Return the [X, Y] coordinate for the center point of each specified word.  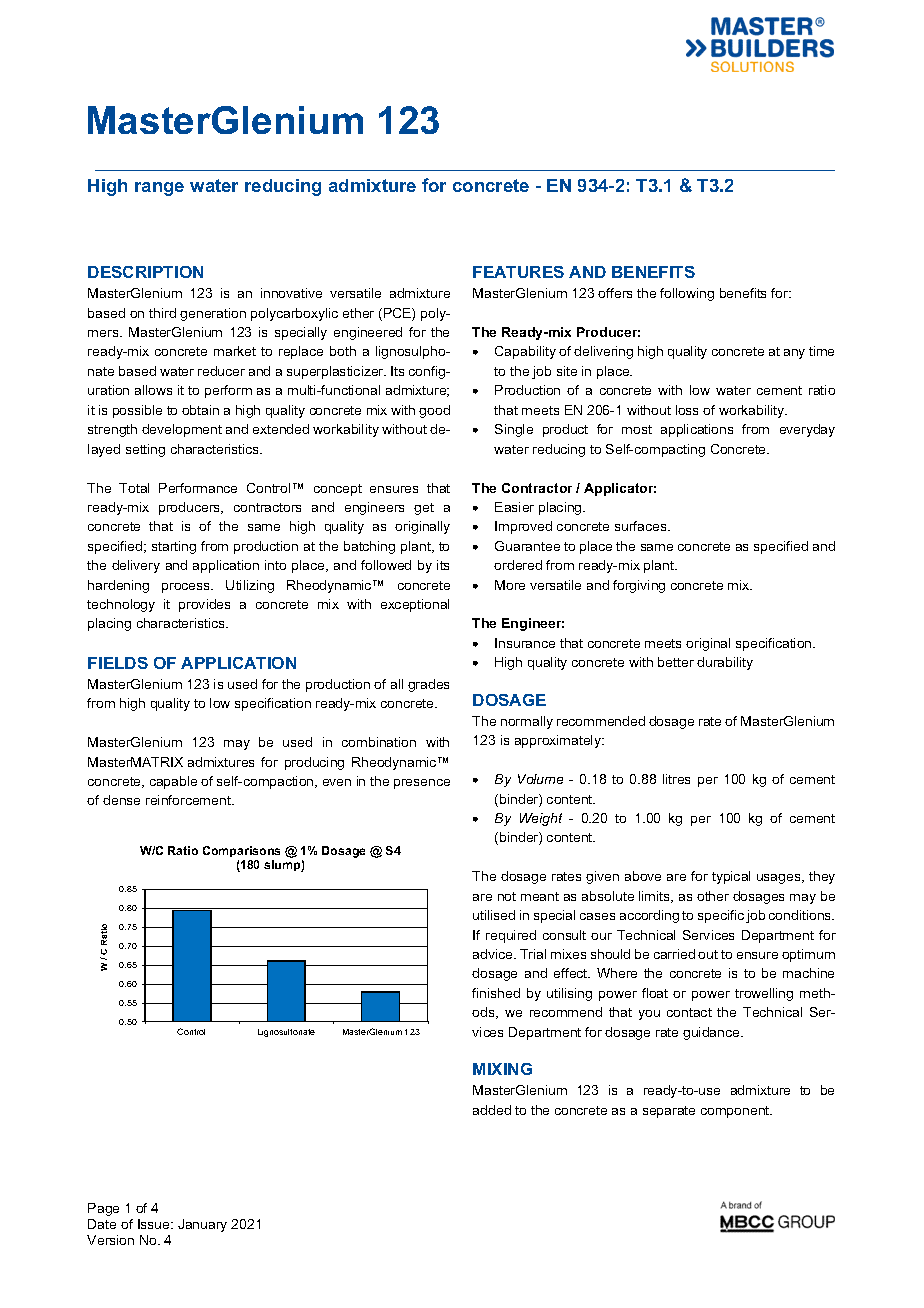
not [507, 896]
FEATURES [518, 272]
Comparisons [241, 853]
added [492, 1110]
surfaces [642, 526]
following [687, 294]
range [159, 189]
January [202, 1225]
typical [731, 877]
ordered [518, 565]
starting [174, 547]
